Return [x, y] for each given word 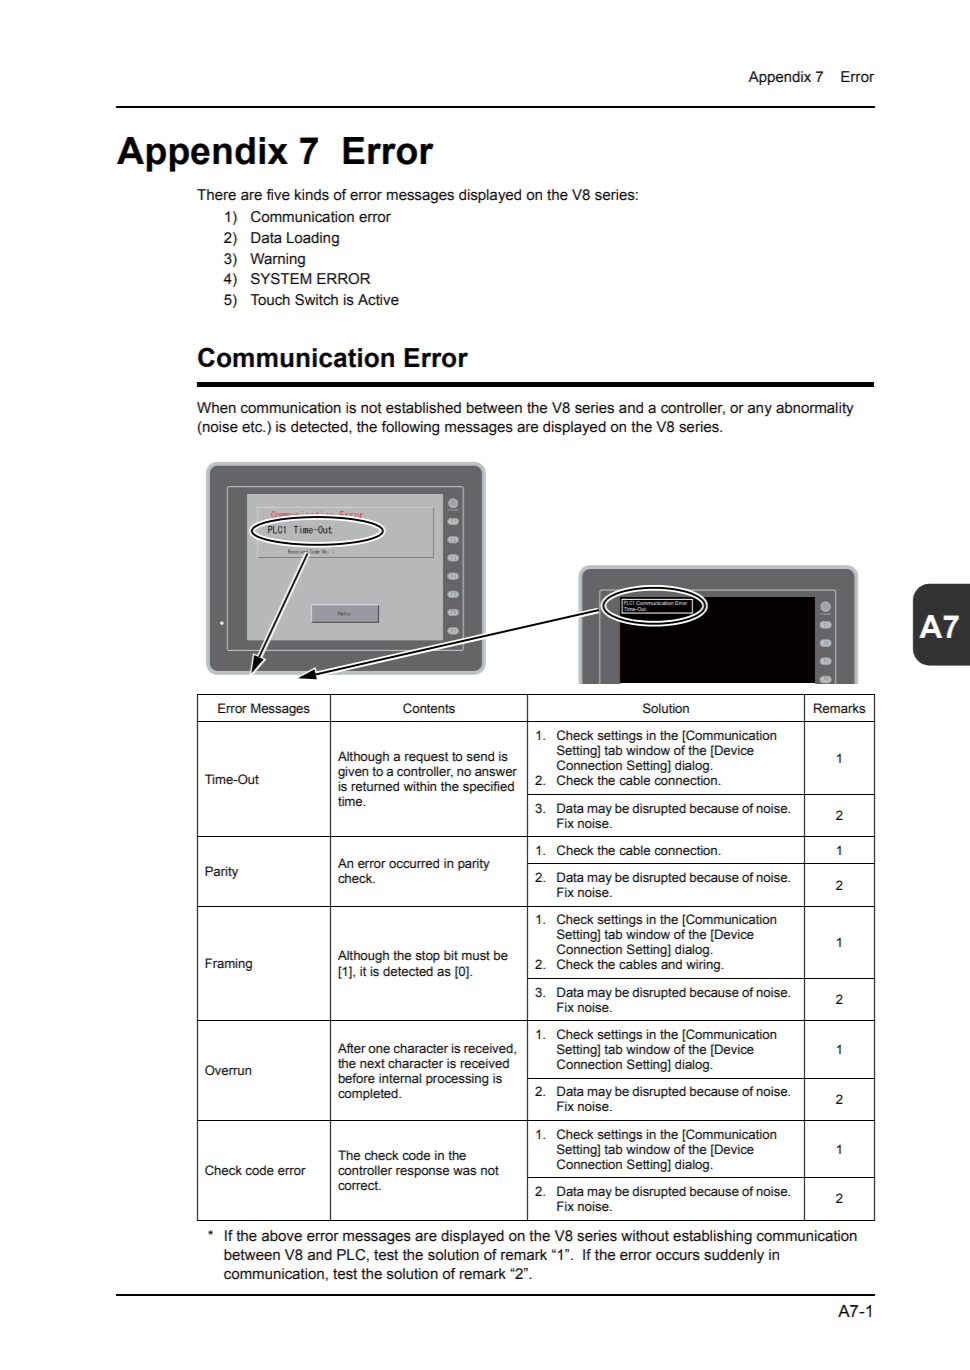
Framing [228, 964]
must [476, 955]
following [410, 428]
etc [253, 427]
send [480, 756]
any [760, 410]
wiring [704, 965]
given [353, 774]
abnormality [815, 409]
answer [496, 773]
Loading [313, 239]
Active [378, 300]
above [282, 1236]
